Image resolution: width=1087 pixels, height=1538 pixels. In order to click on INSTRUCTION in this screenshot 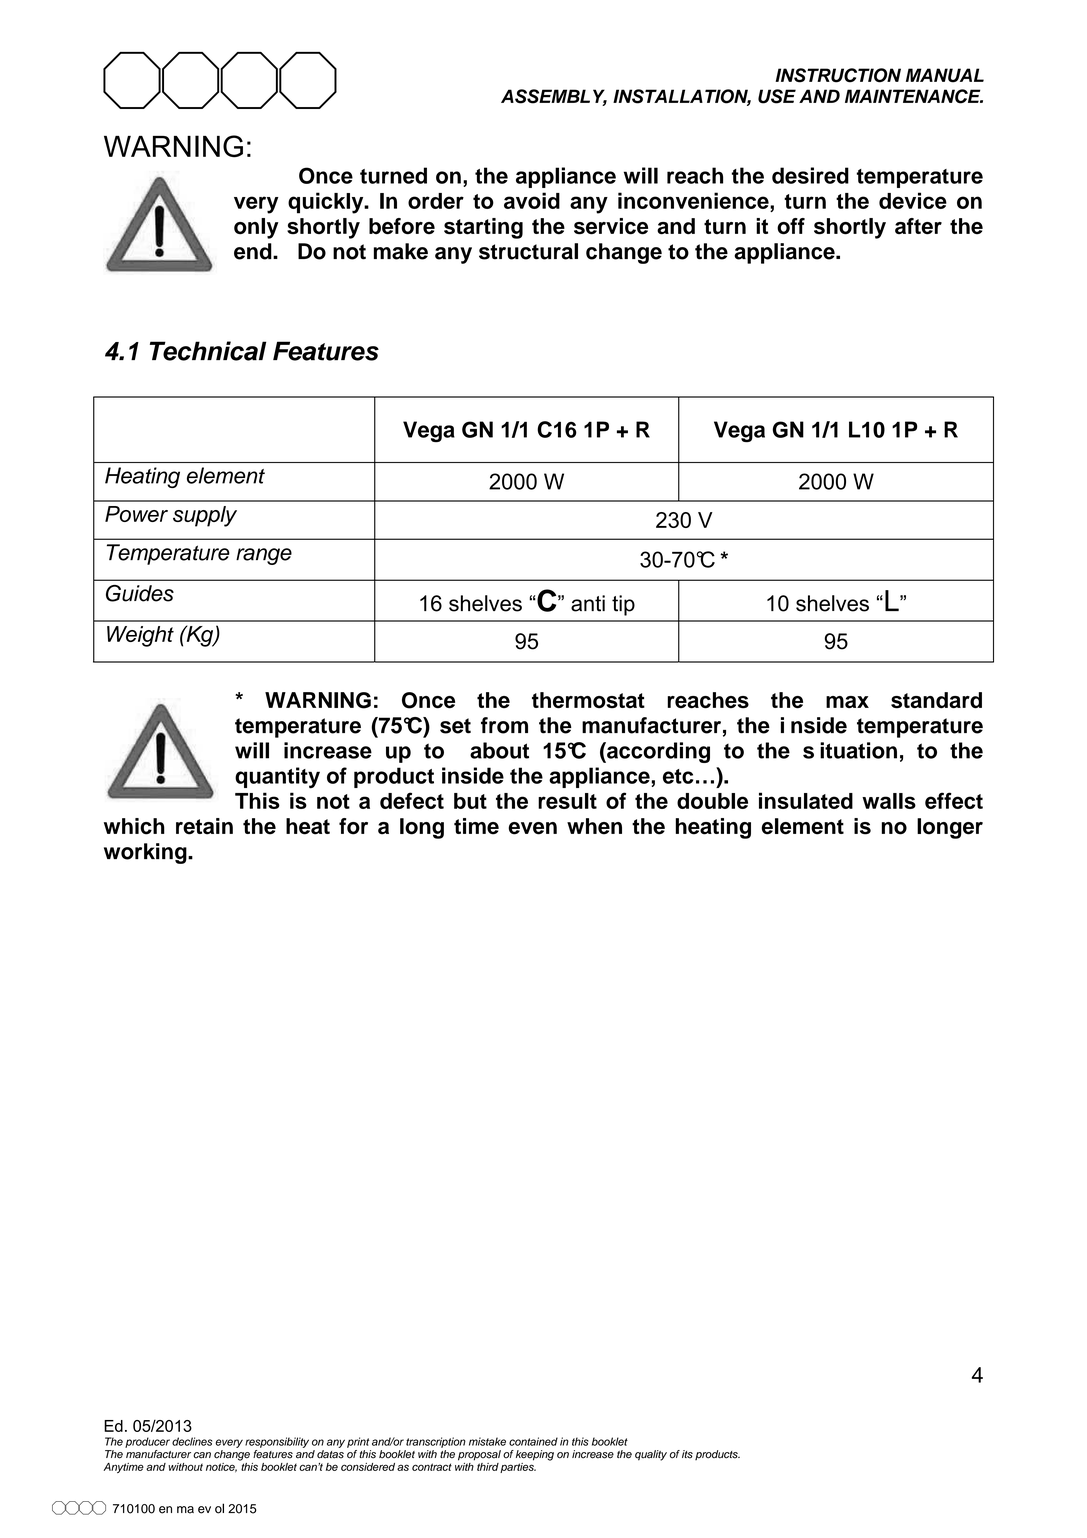, I will do `click(838, 75)`.
